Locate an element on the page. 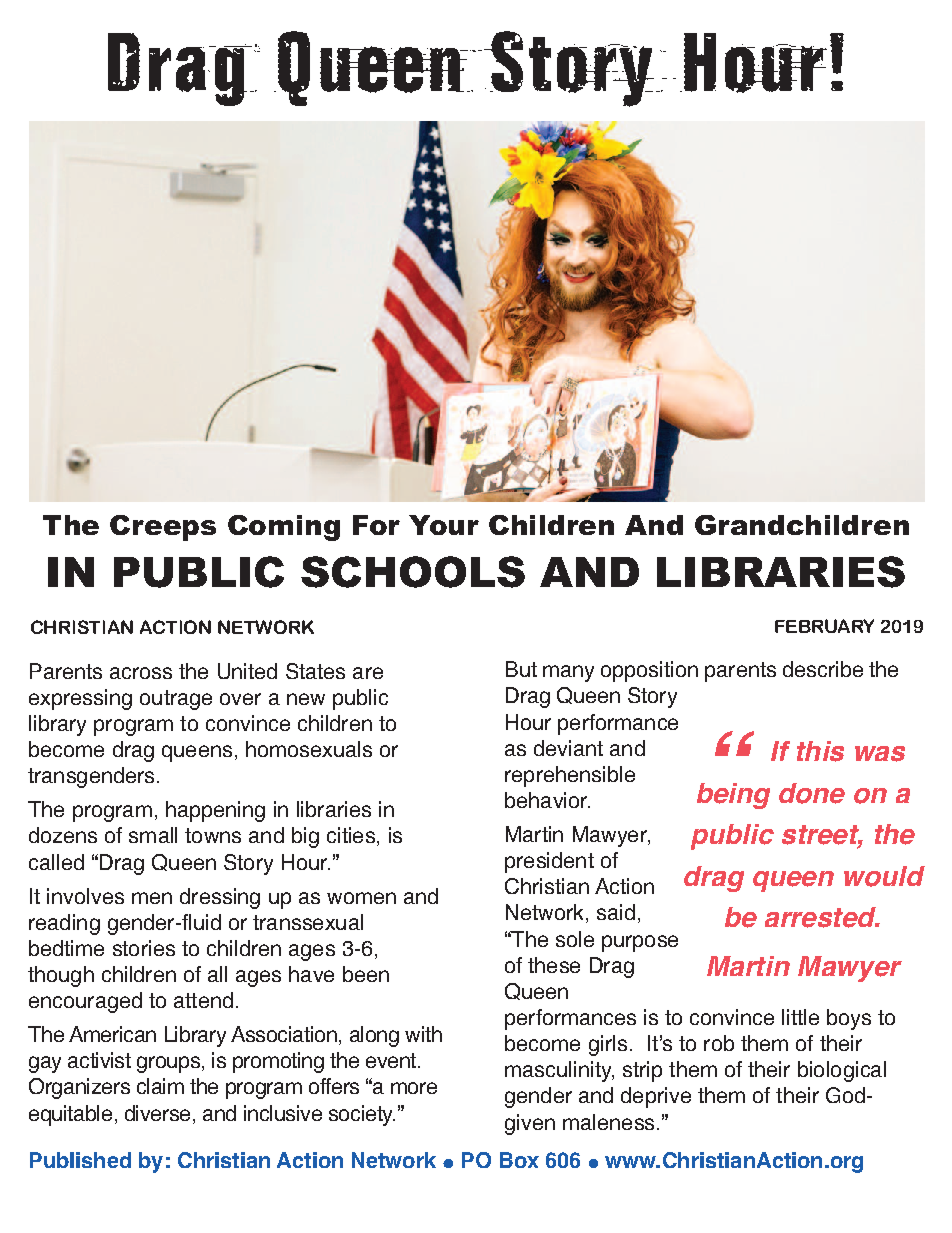  diverse is located at coordinates (157, 1113).
